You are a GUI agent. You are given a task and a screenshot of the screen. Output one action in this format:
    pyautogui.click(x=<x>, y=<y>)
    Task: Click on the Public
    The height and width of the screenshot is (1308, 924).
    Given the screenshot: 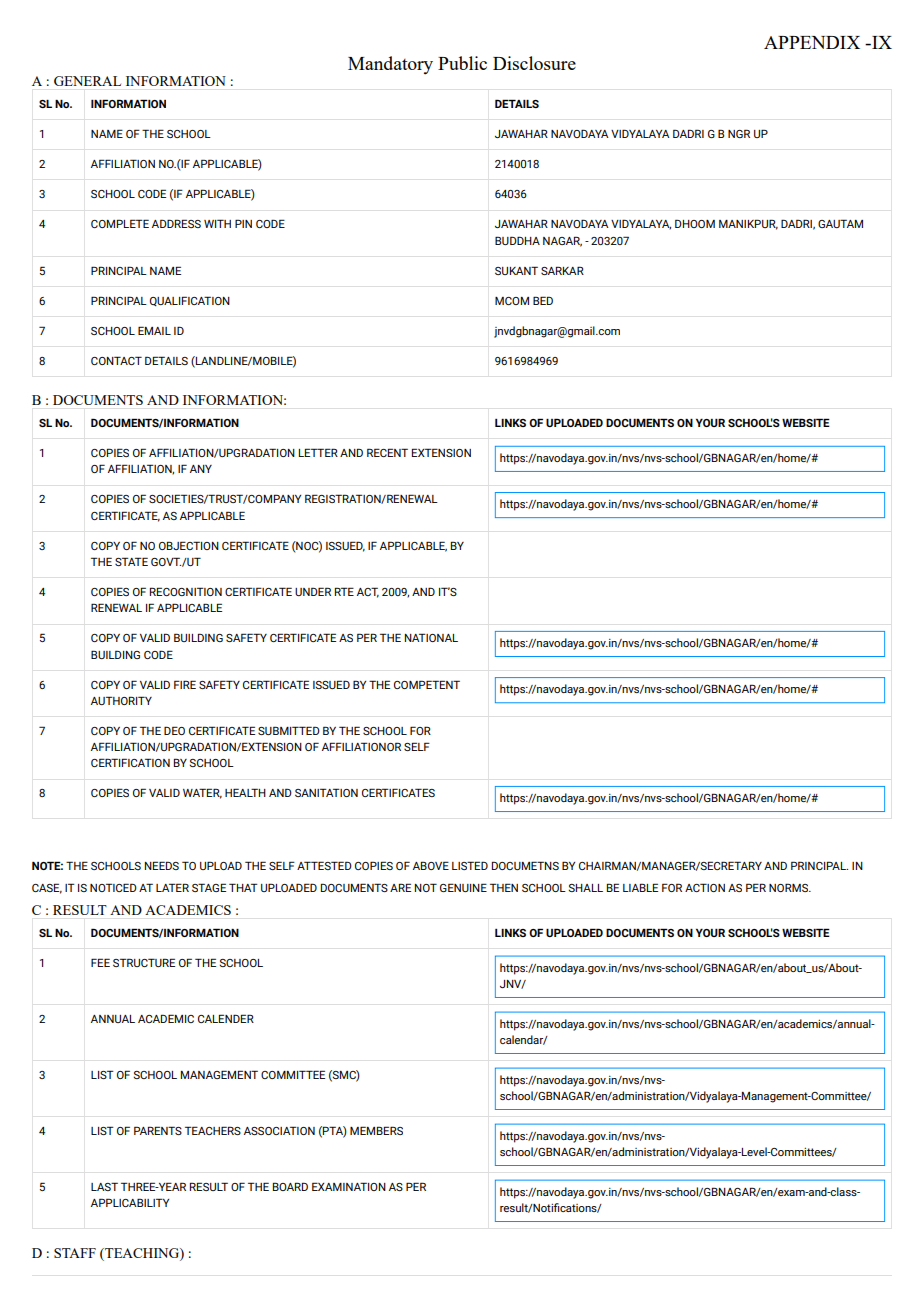 What is the action you would take?
    pyautogui.click(x=462, y=63)
